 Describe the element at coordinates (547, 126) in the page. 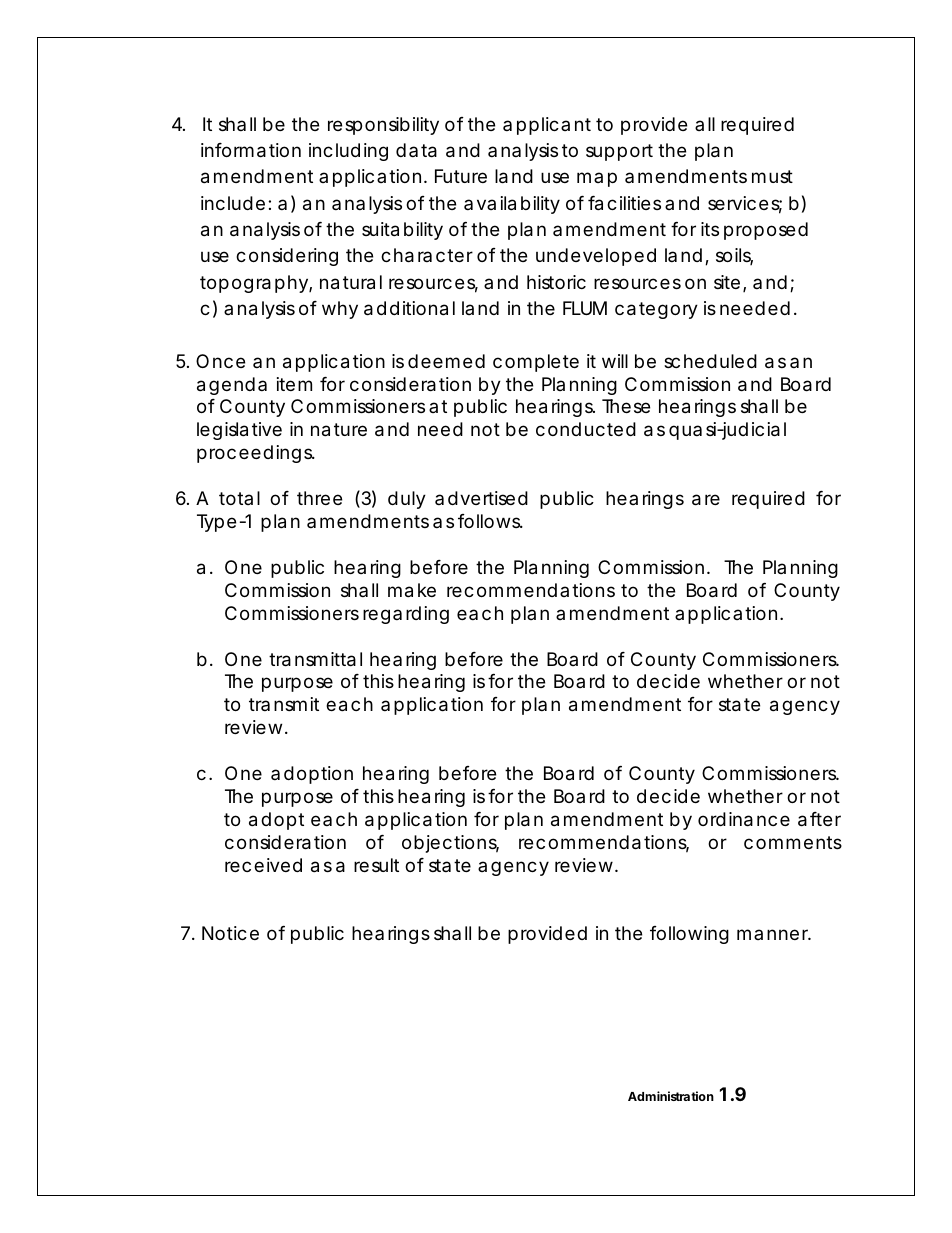

I see `applicant` at that location.
